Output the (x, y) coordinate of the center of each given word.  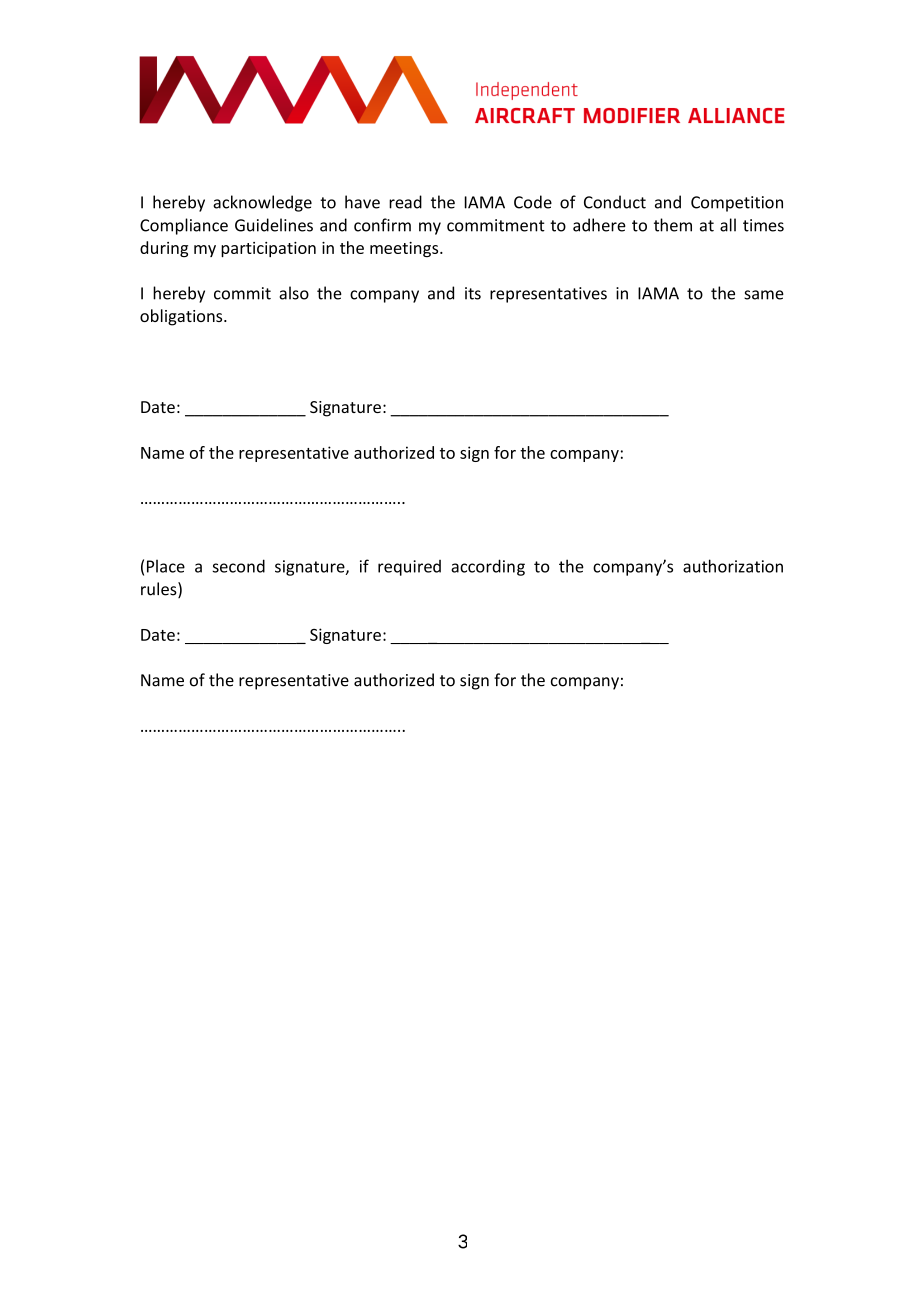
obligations (182, 317)
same (764, 295)
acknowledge (262, 203)
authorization (733, 566)
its (473, 293)
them (673, 225)
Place (166, 566)
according (488, 567)
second (238, 566)
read (405, 202)
